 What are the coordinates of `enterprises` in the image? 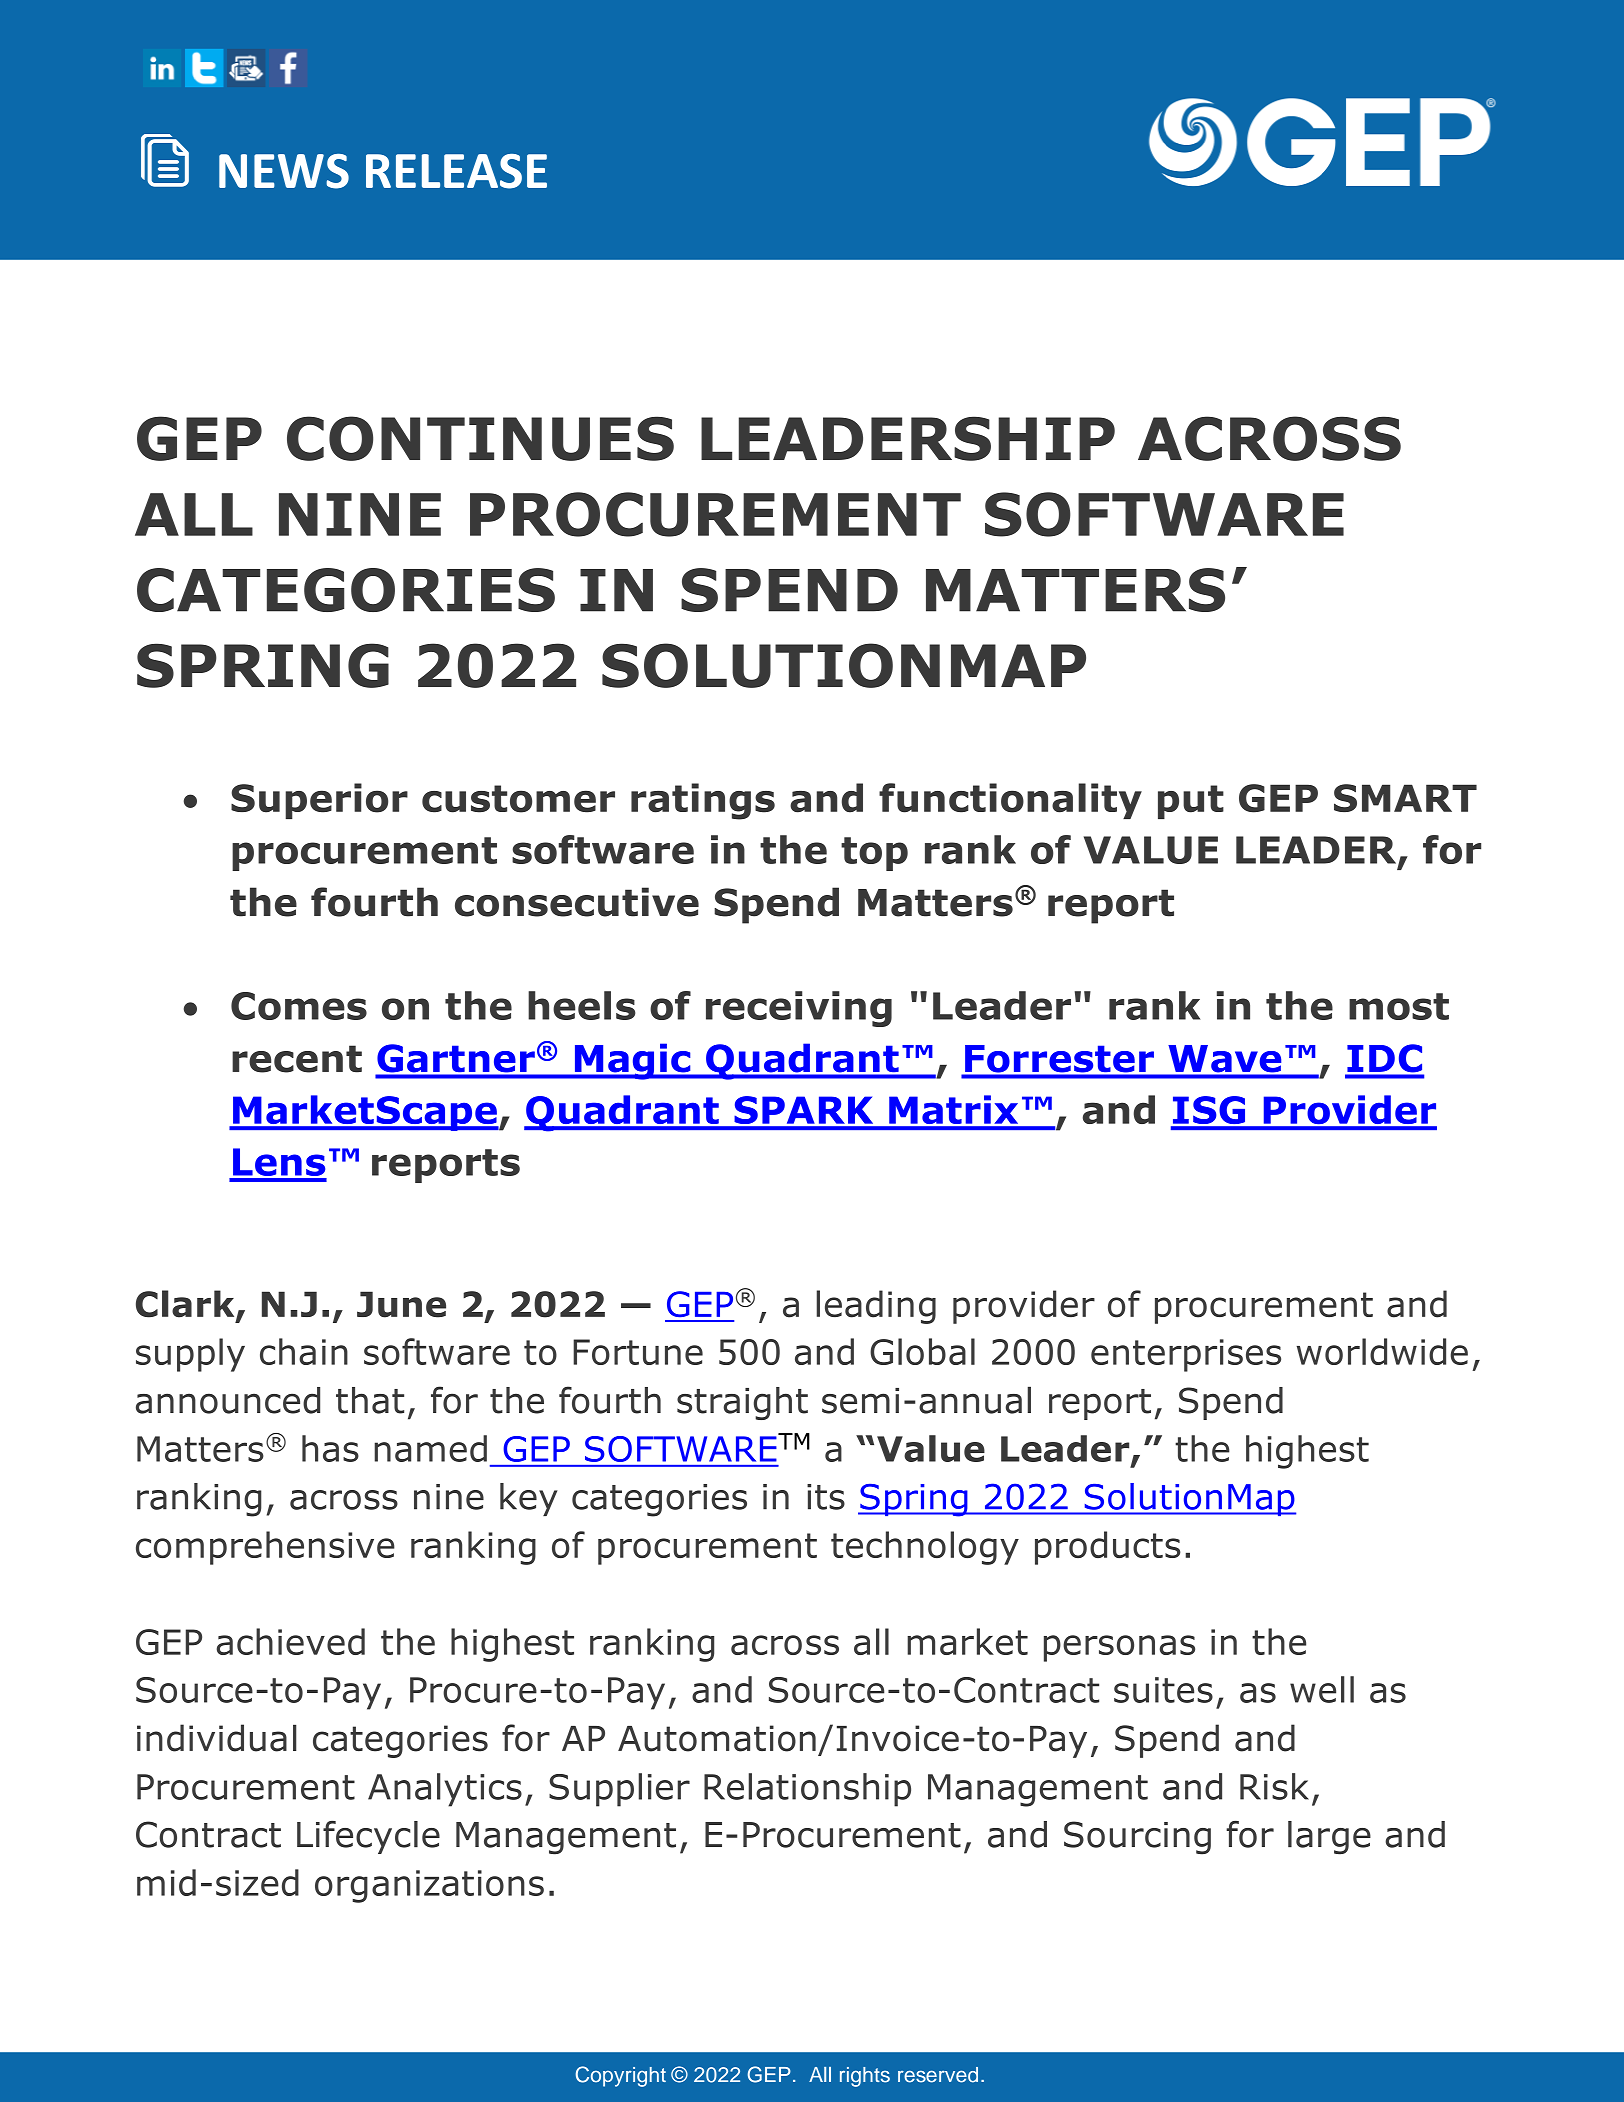 It's located at (1186, 1355).
